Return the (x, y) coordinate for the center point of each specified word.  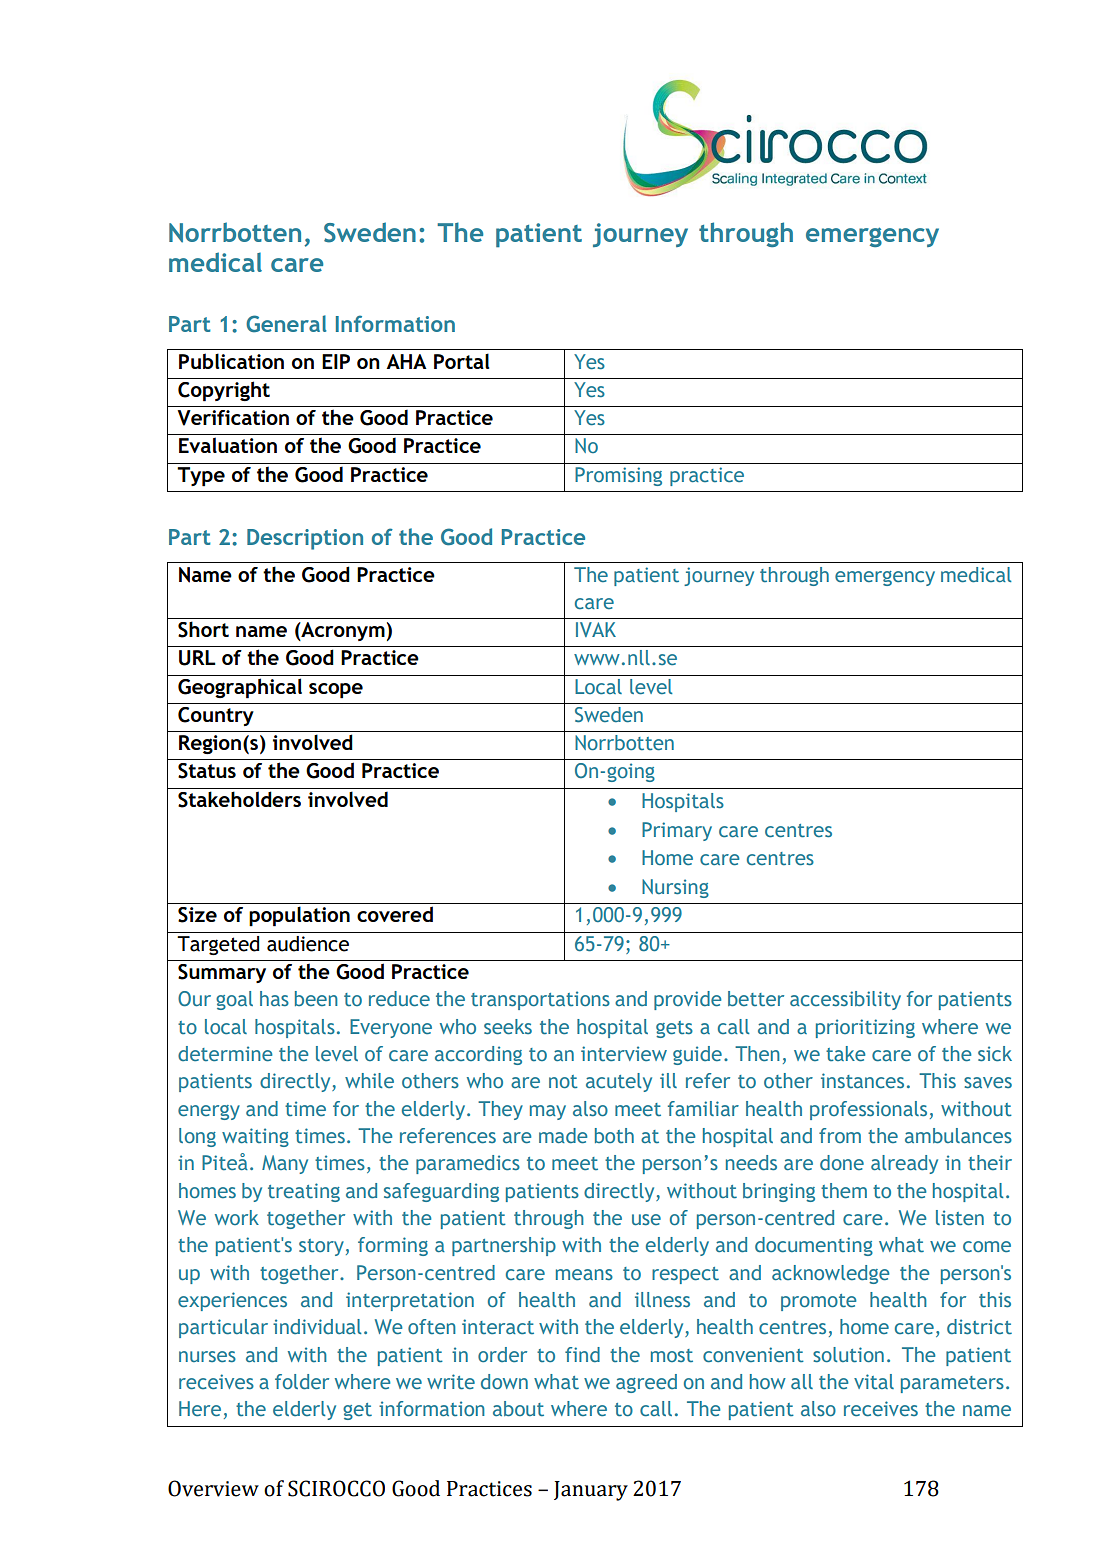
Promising (618, 476)
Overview (213, 1488)
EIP (336, 361)
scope (336, 691)
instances (862, 1081)
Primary (677, 831)
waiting (255, 1137)
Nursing (675, 888)
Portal (461, 361)
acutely (619, 1082)
